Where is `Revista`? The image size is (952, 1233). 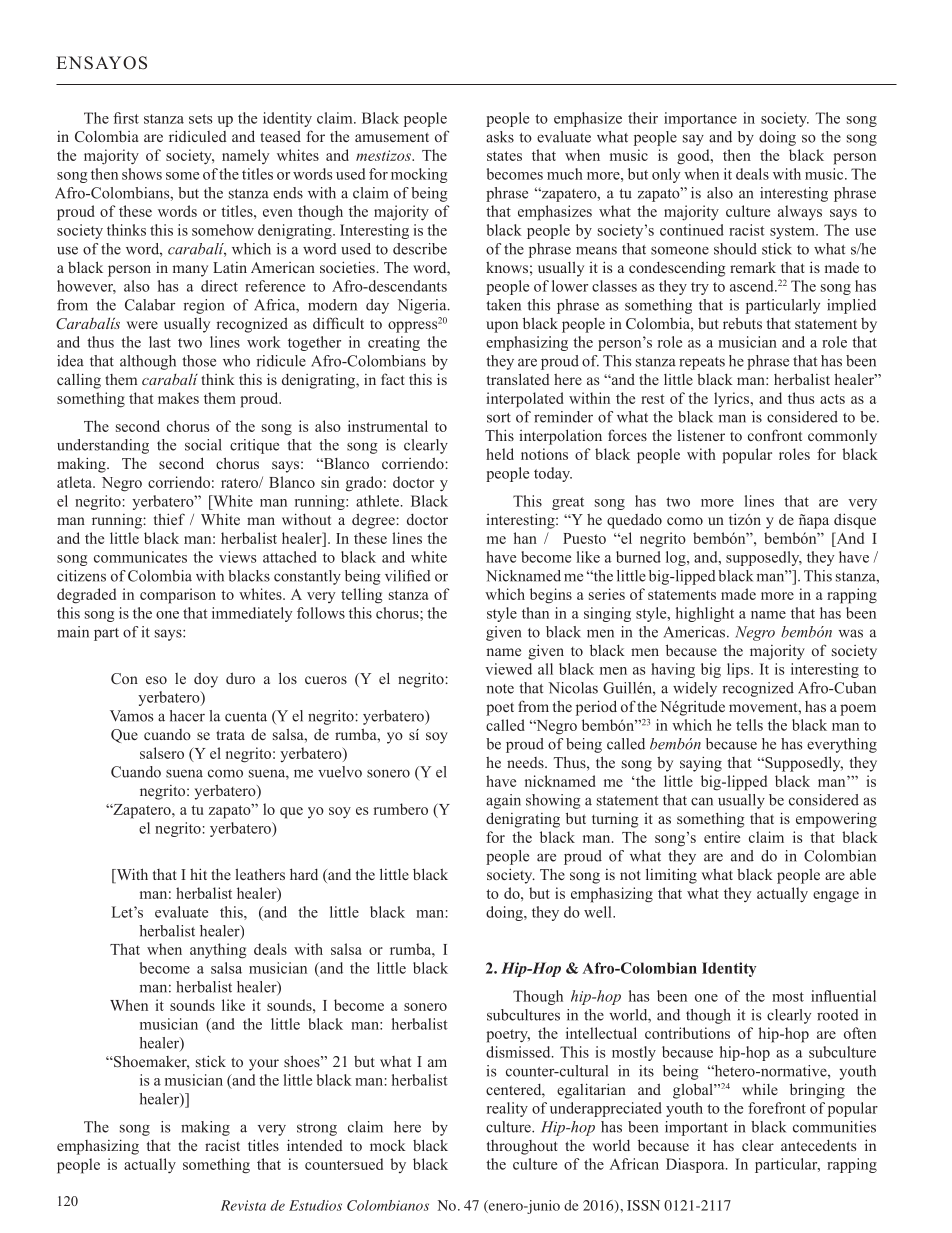
Revista is located at coordinates (243, 1205).
